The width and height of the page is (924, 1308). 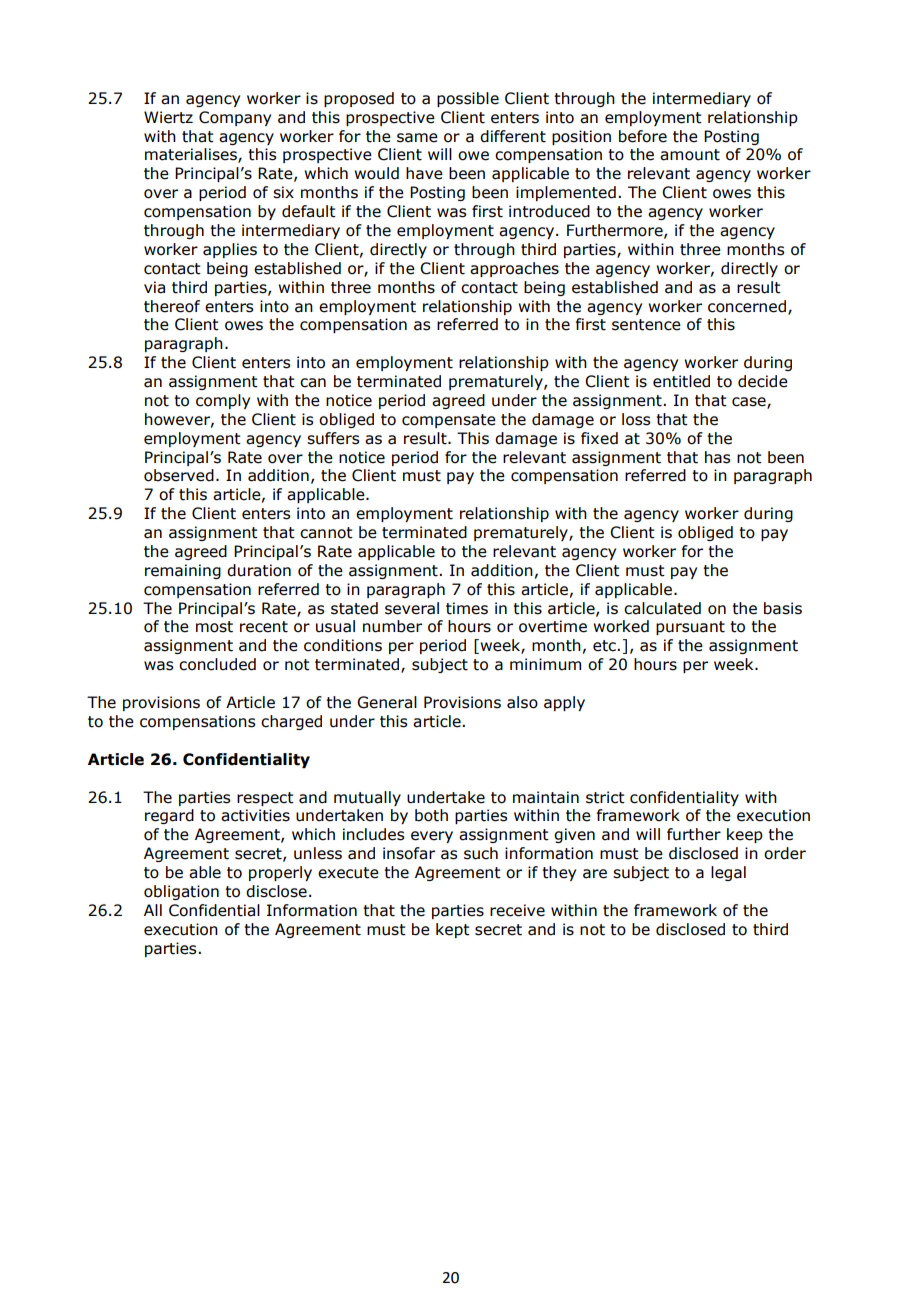 I want to click on observed, so click(x=179, y=475).
